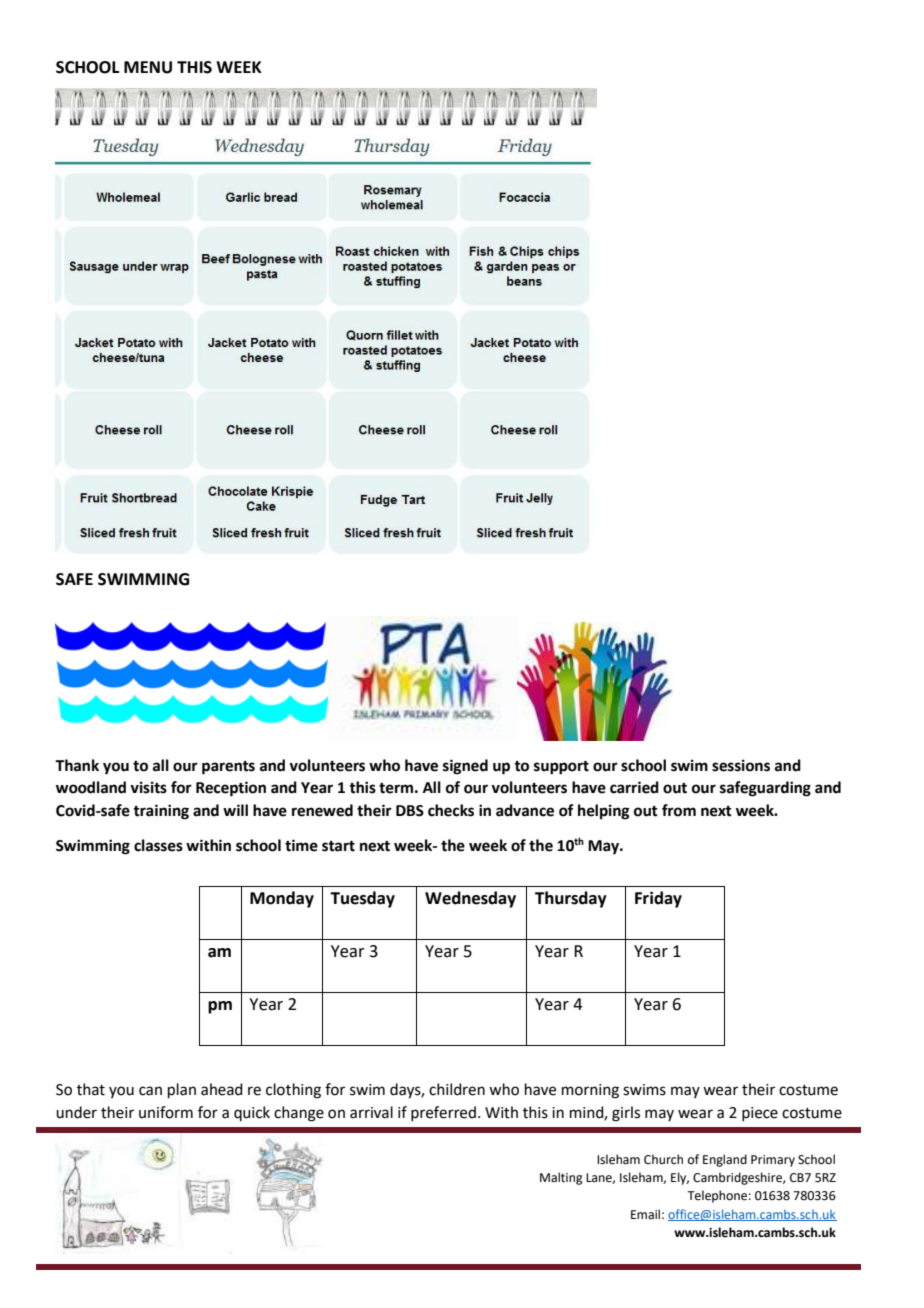  I want to click on DBS, so click(410, 811).
